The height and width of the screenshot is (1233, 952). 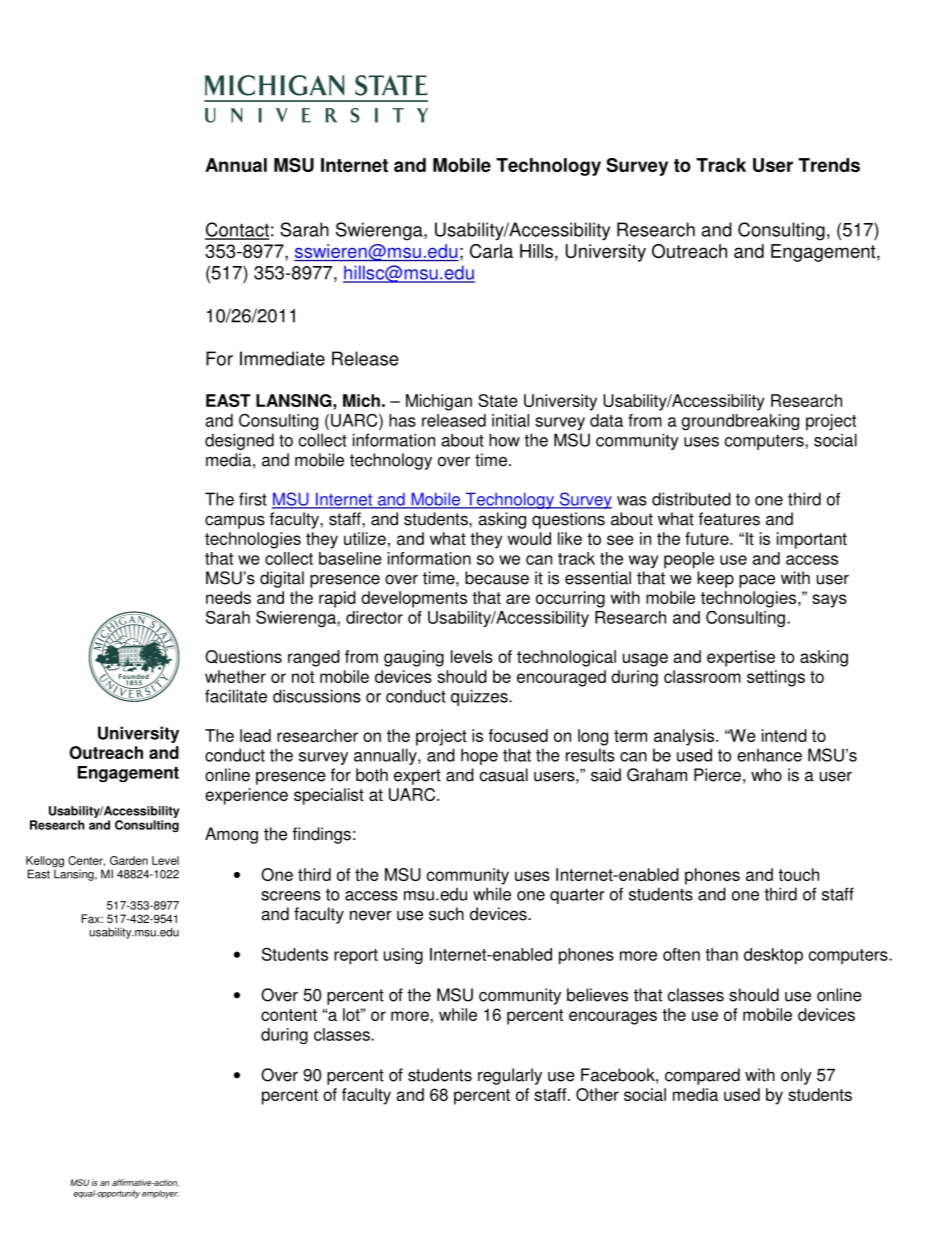 I want to click on touch, so click(x=798, y=874).
